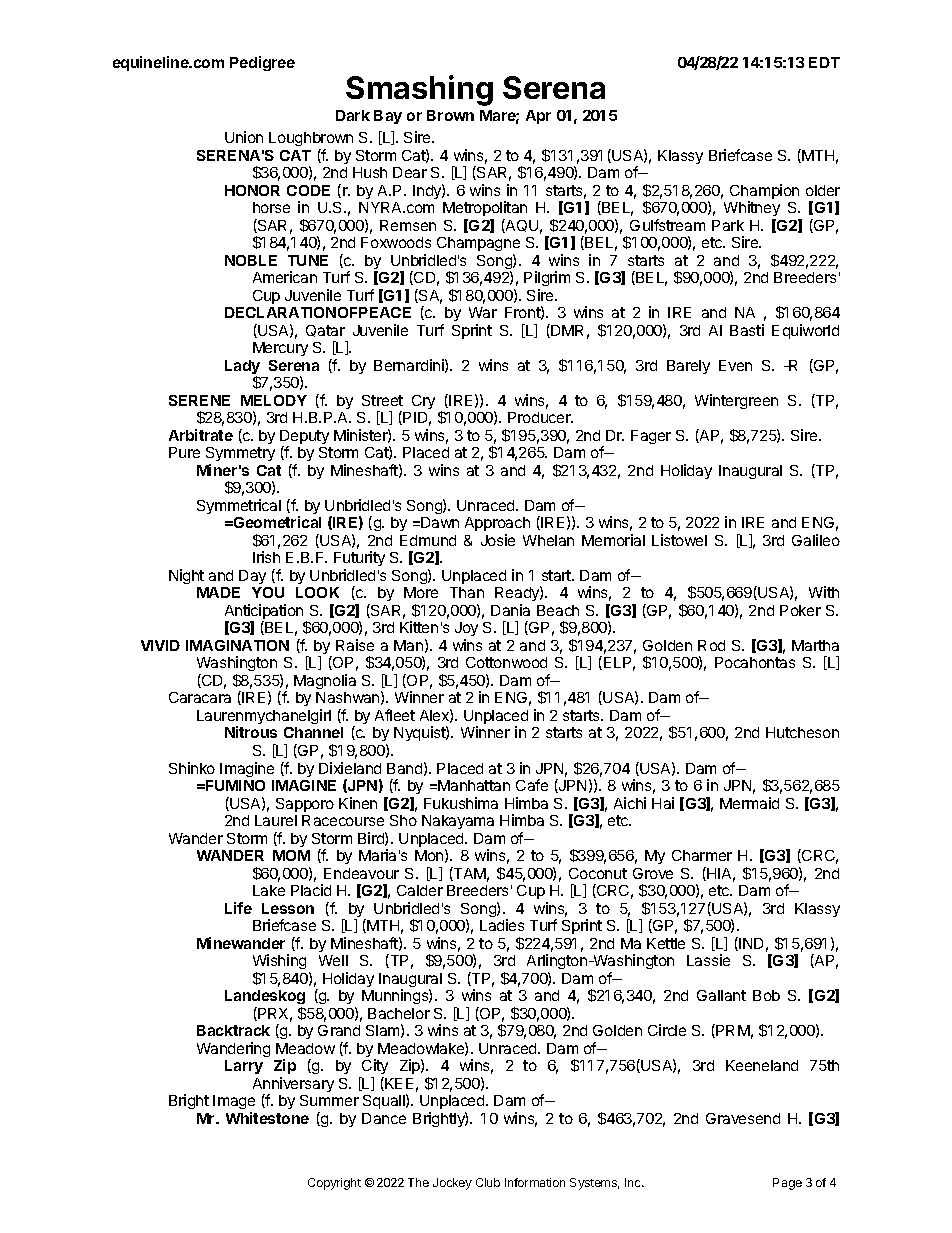 The height and width of the image is (1233, 952). I want to click on Pocahontas, so click(755, 662).
